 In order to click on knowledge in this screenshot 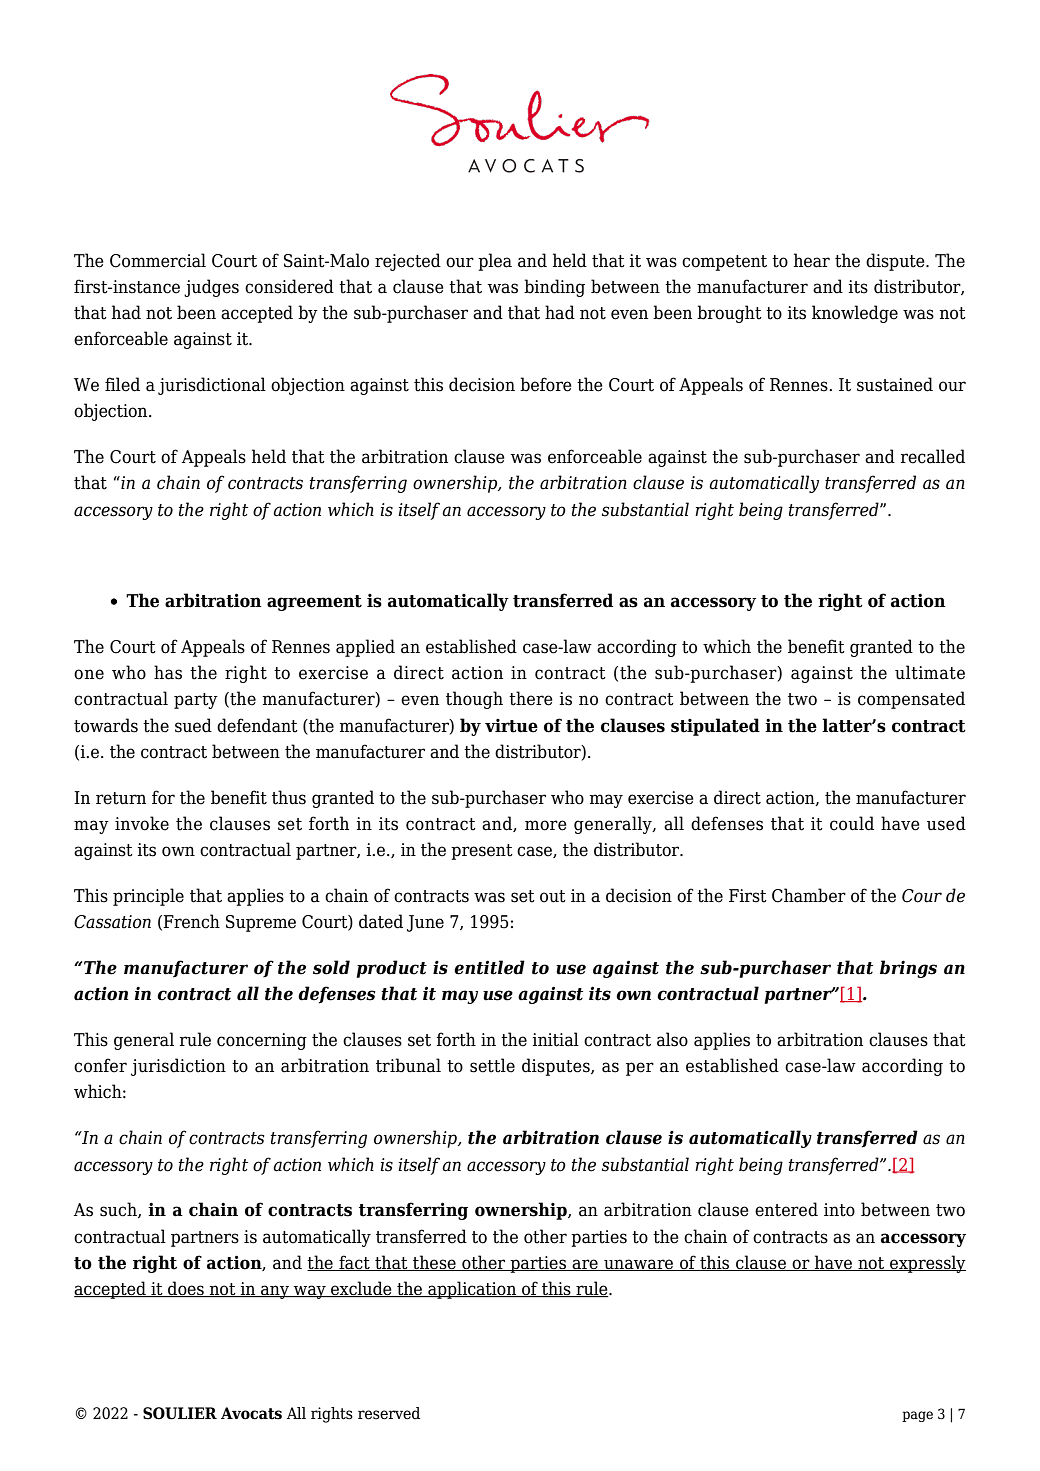, I will do `click(855, 314)`.
